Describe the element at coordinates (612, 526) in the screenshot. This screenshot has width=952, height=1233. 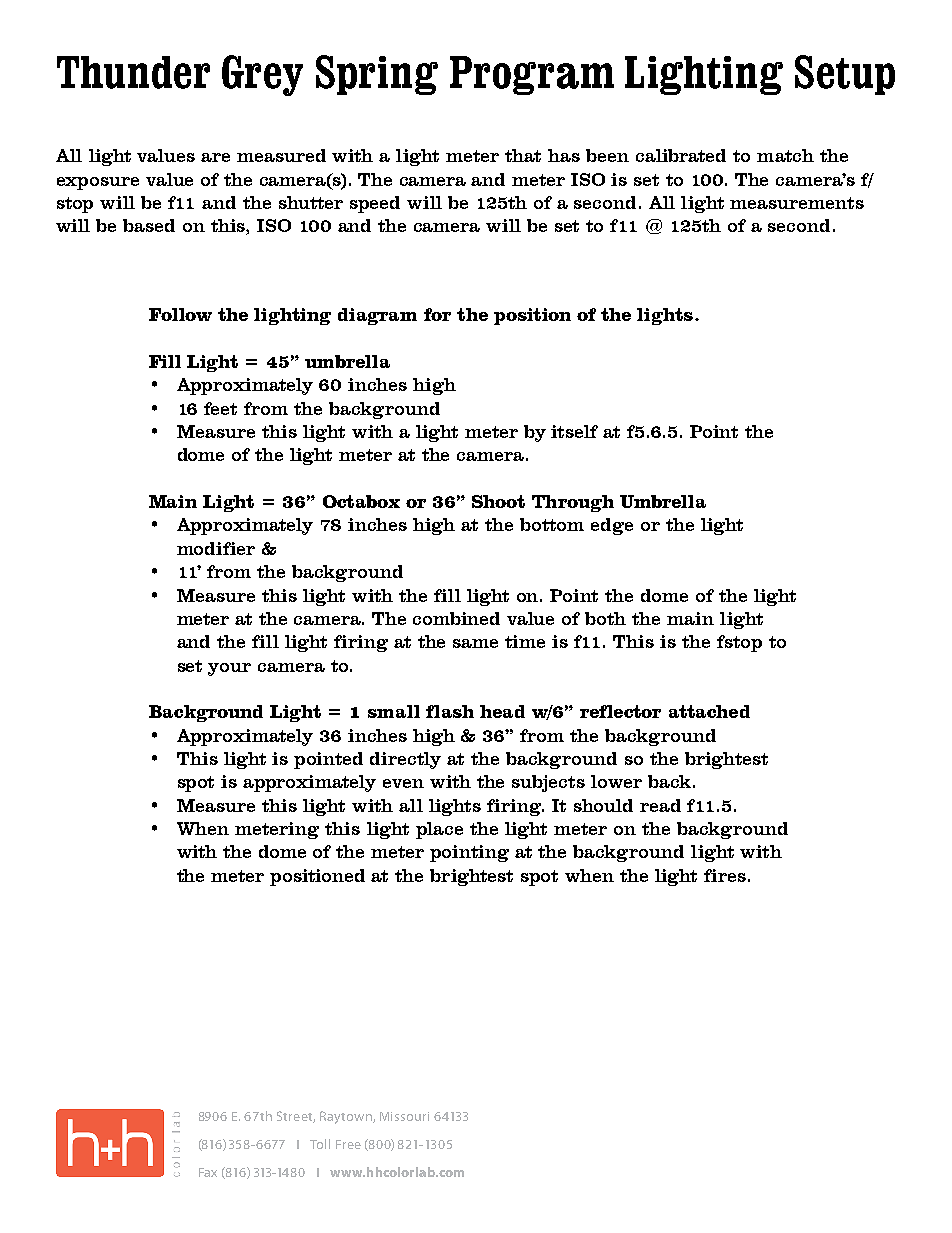
I see `edge` at that location.
